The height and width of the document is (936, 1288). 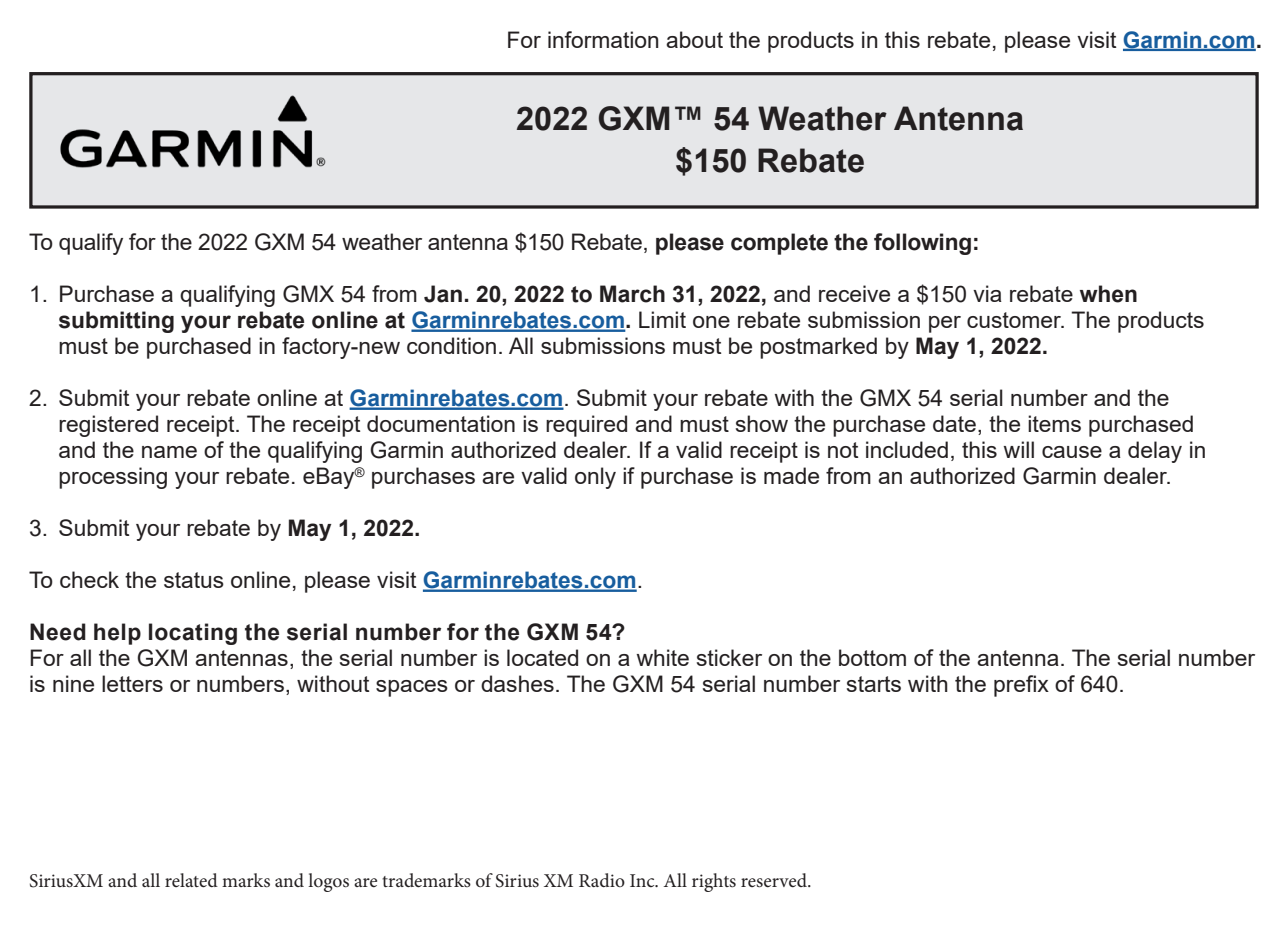 What do you see at coordinates (443, 294) in the document?
I see `Jan` at bounding box center [443, 294].
